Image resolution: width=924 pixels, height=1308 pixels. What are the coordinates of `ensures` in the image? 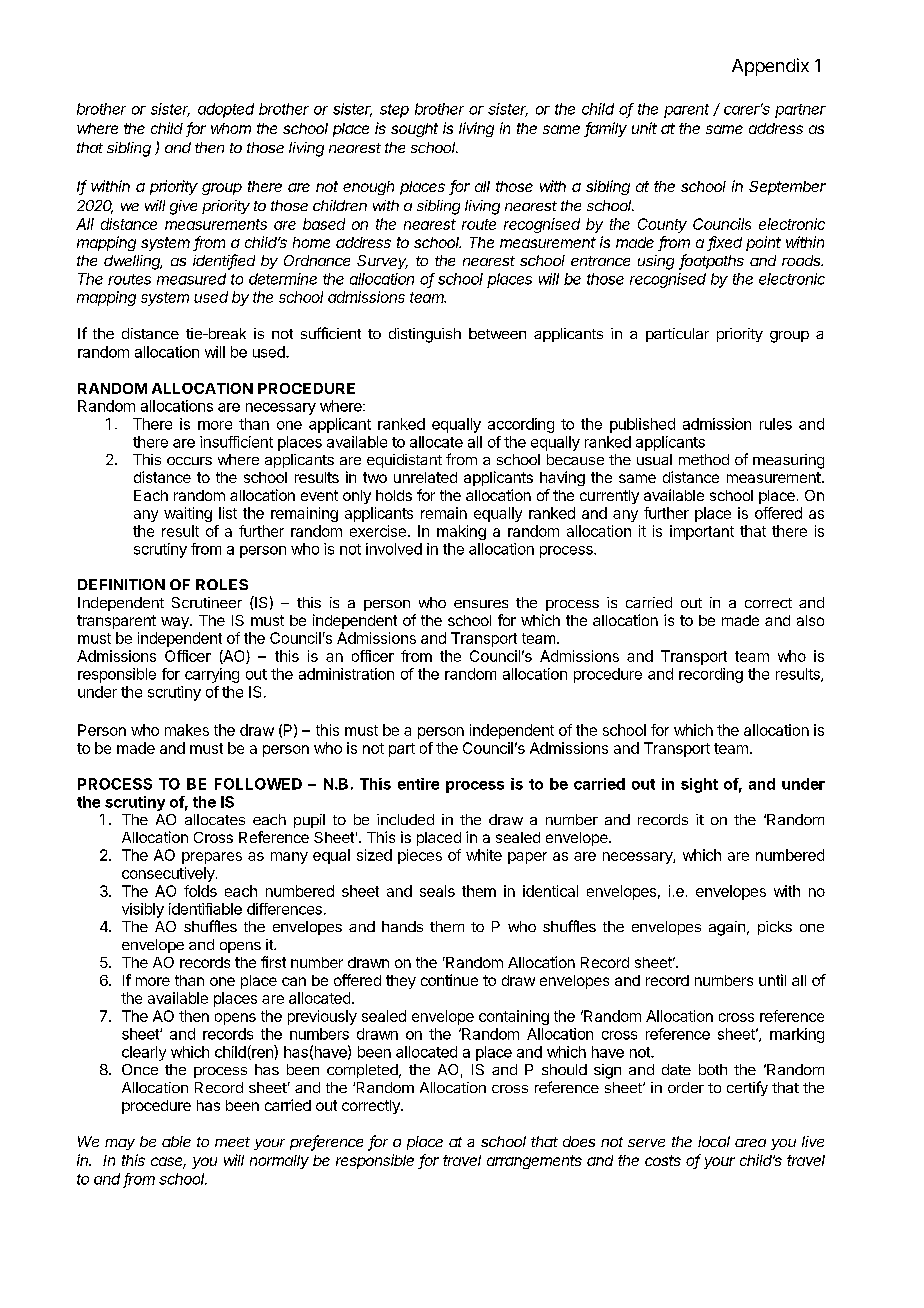 It's located at (481, 604).
